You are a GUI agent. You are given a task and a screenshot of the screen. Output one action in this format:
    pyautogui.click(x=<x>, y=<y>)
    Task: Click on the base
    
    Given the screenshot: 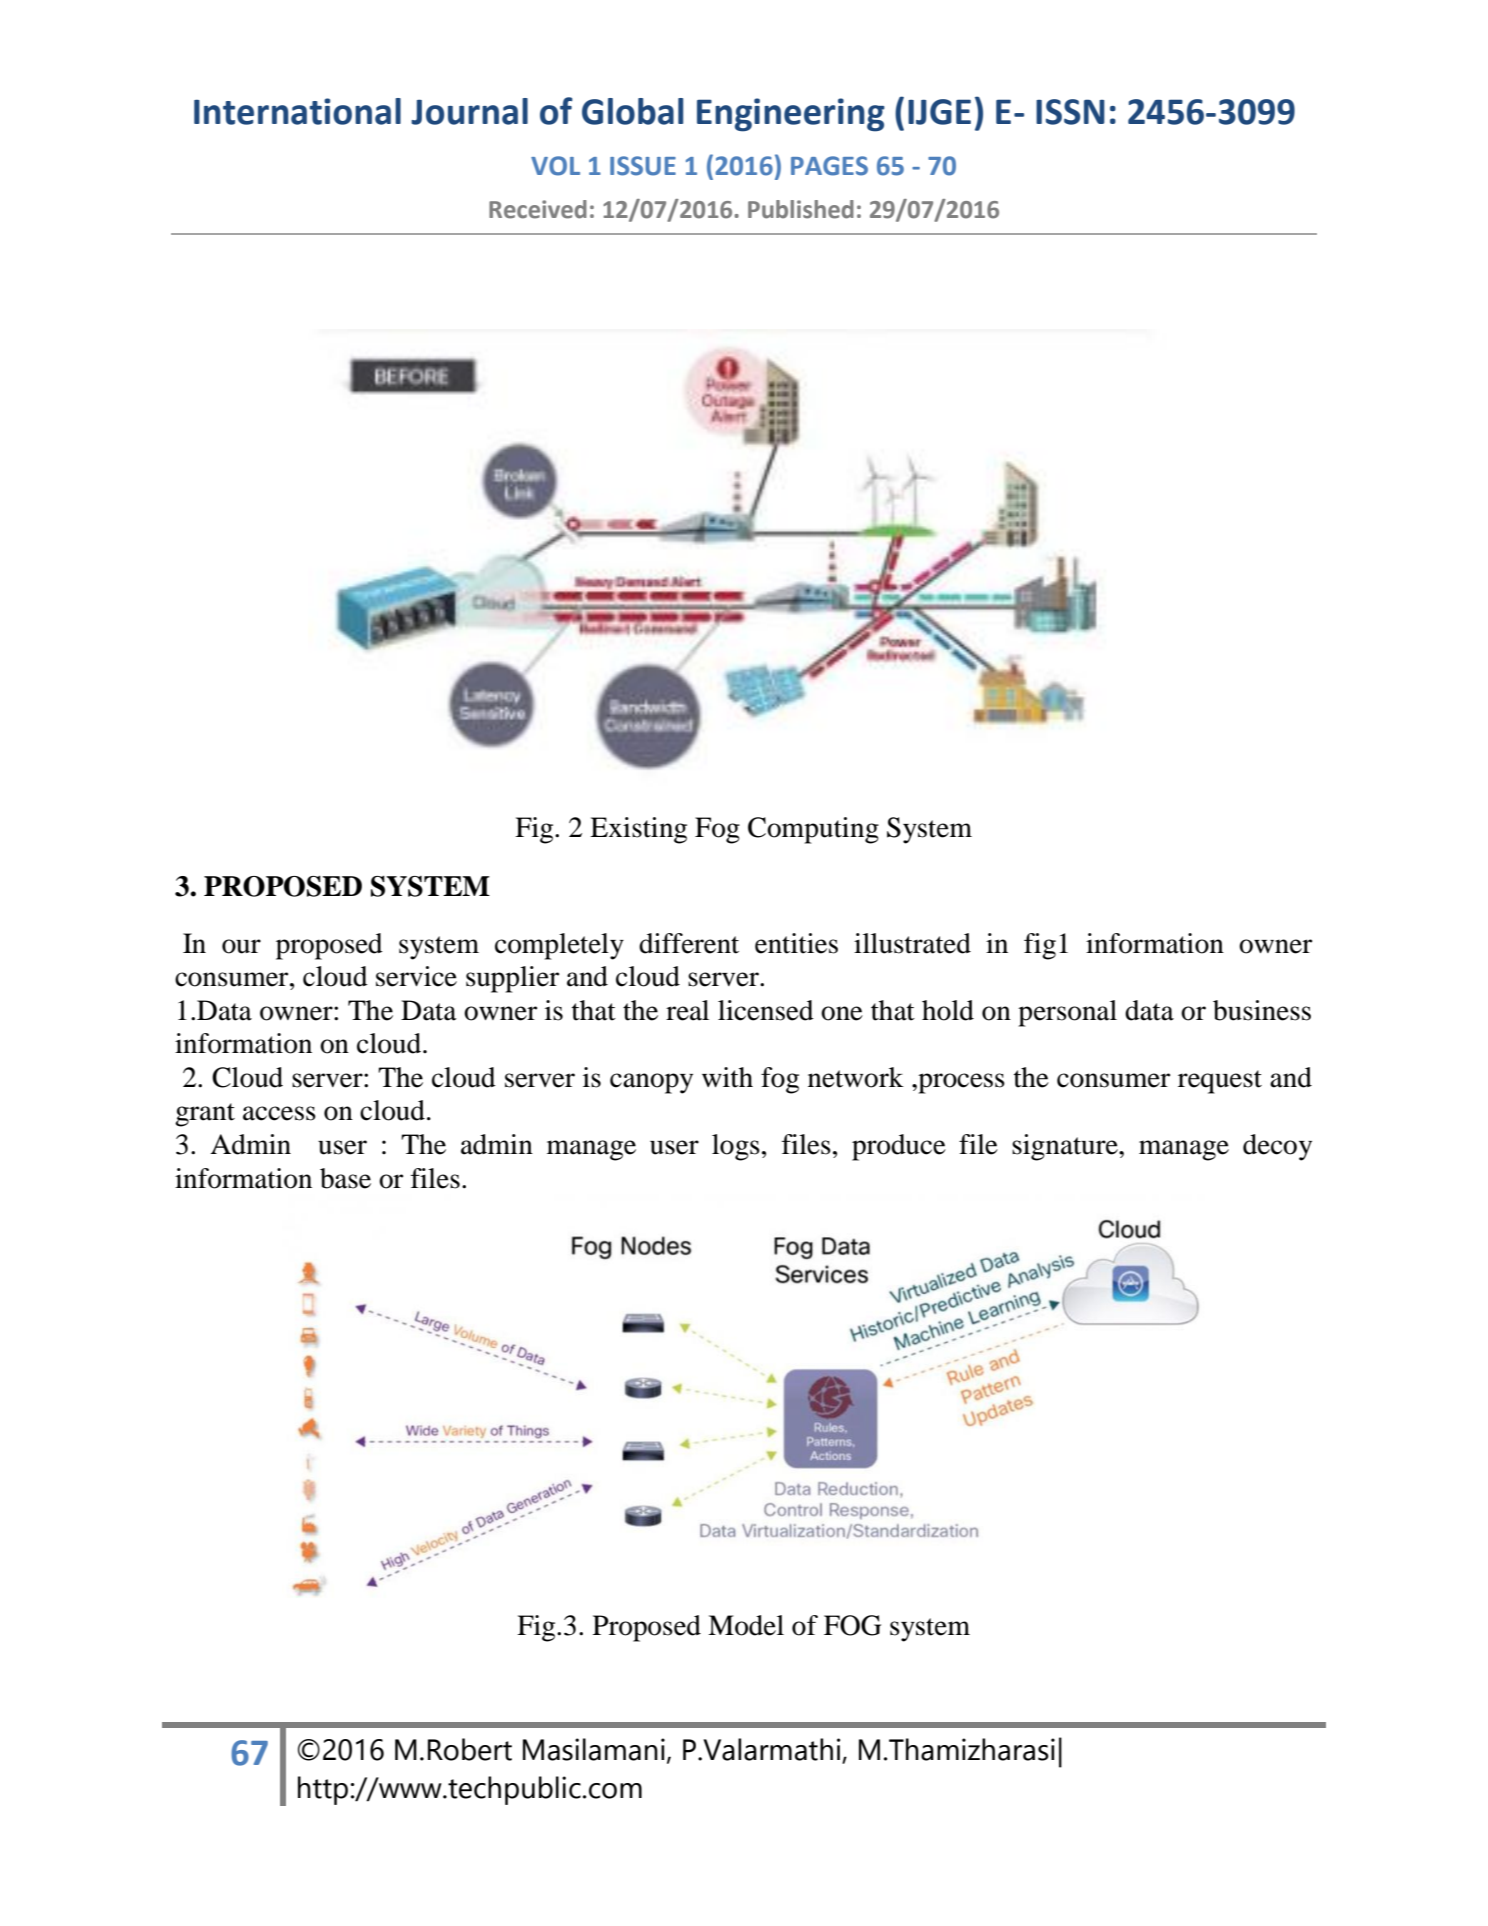 What is the action you would take?
    pyautogui.click(x=345, y=1178)
